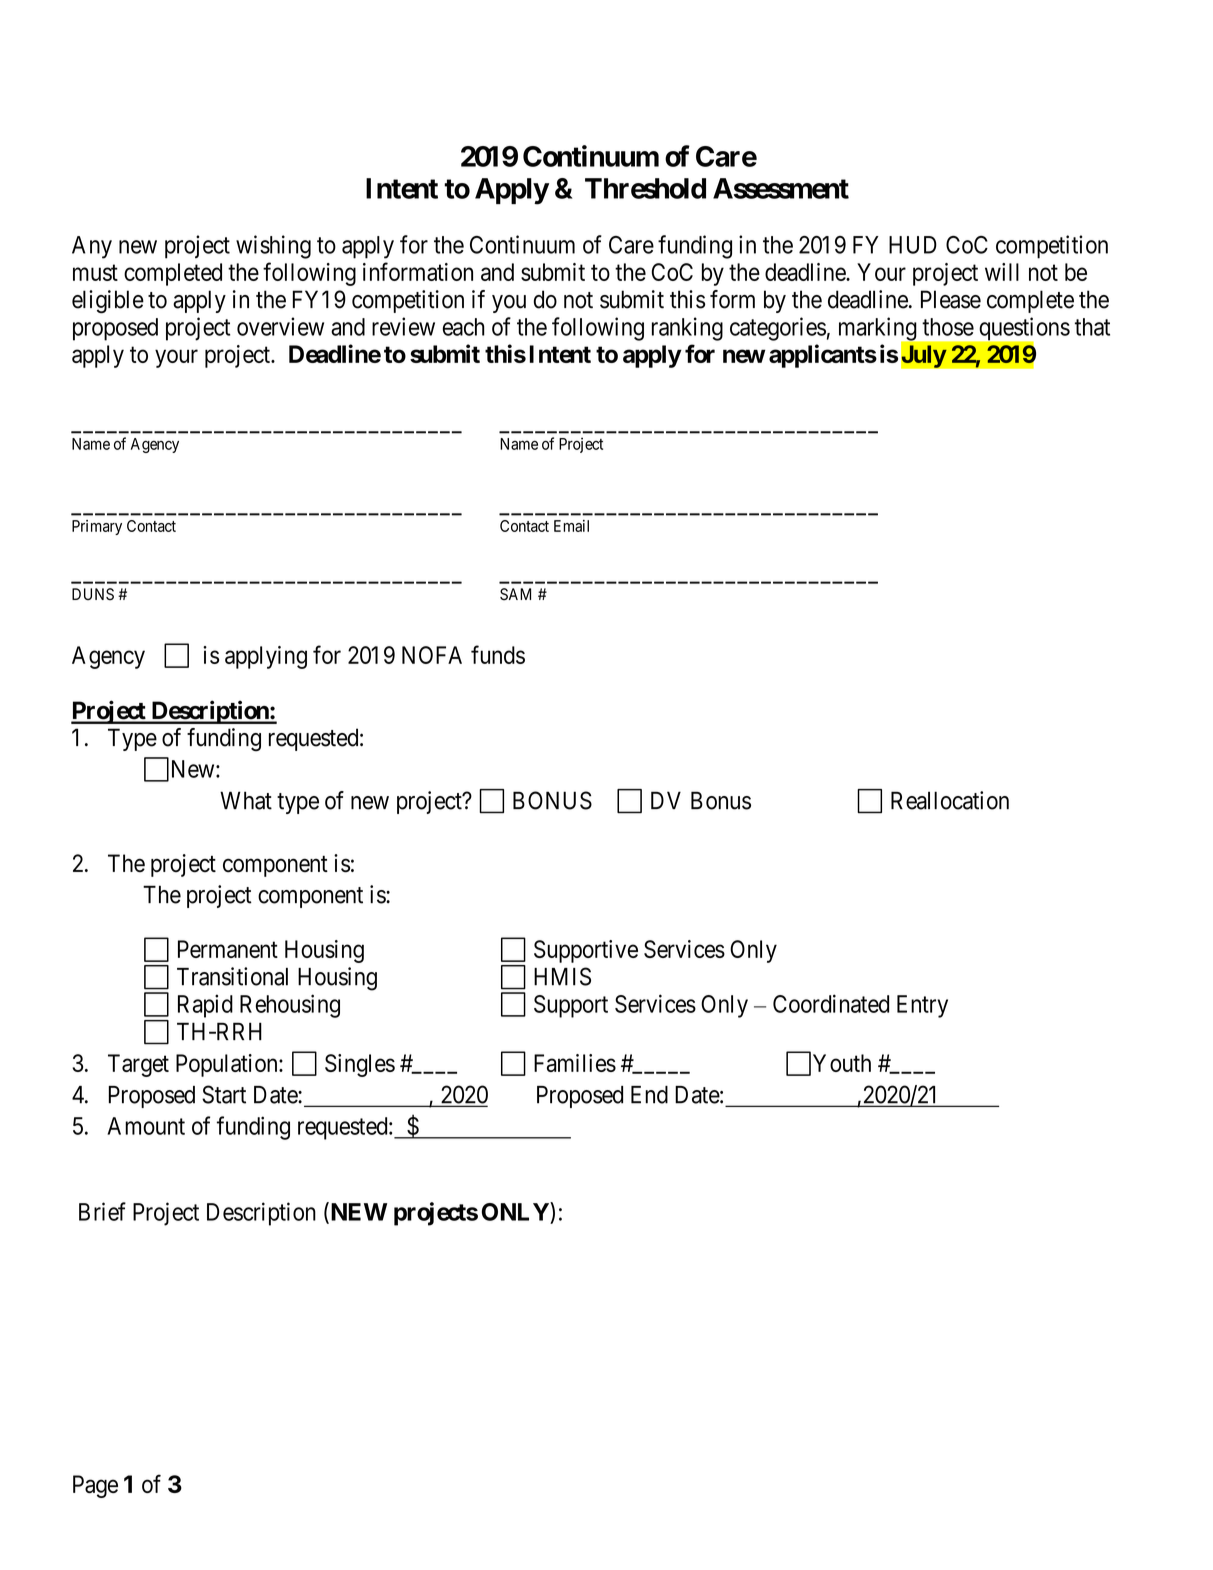  I want to click on Population, so click(228, 1065).
